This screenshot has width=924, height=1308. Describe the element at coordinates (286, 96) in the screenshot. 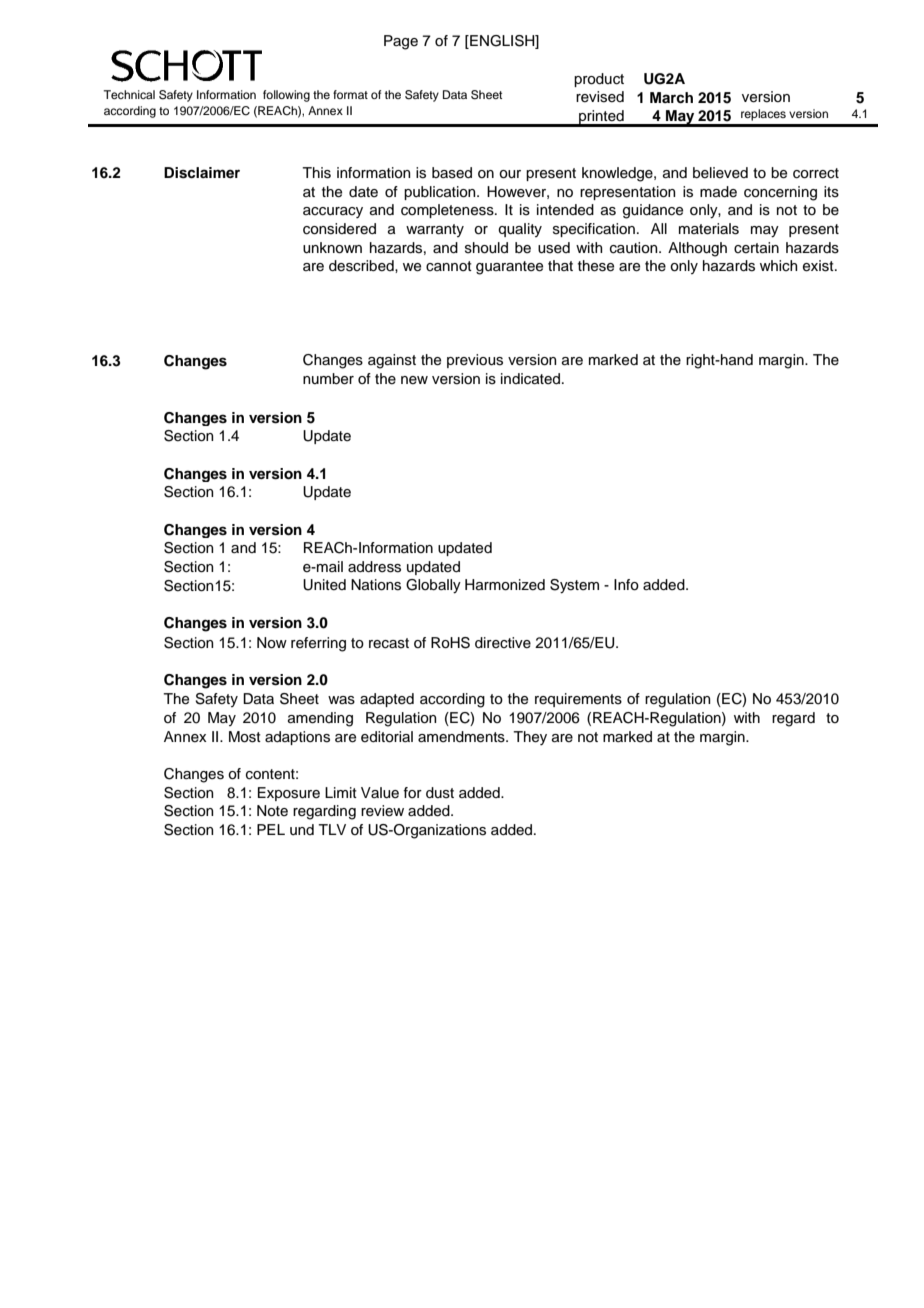

I see `following` at that location.
